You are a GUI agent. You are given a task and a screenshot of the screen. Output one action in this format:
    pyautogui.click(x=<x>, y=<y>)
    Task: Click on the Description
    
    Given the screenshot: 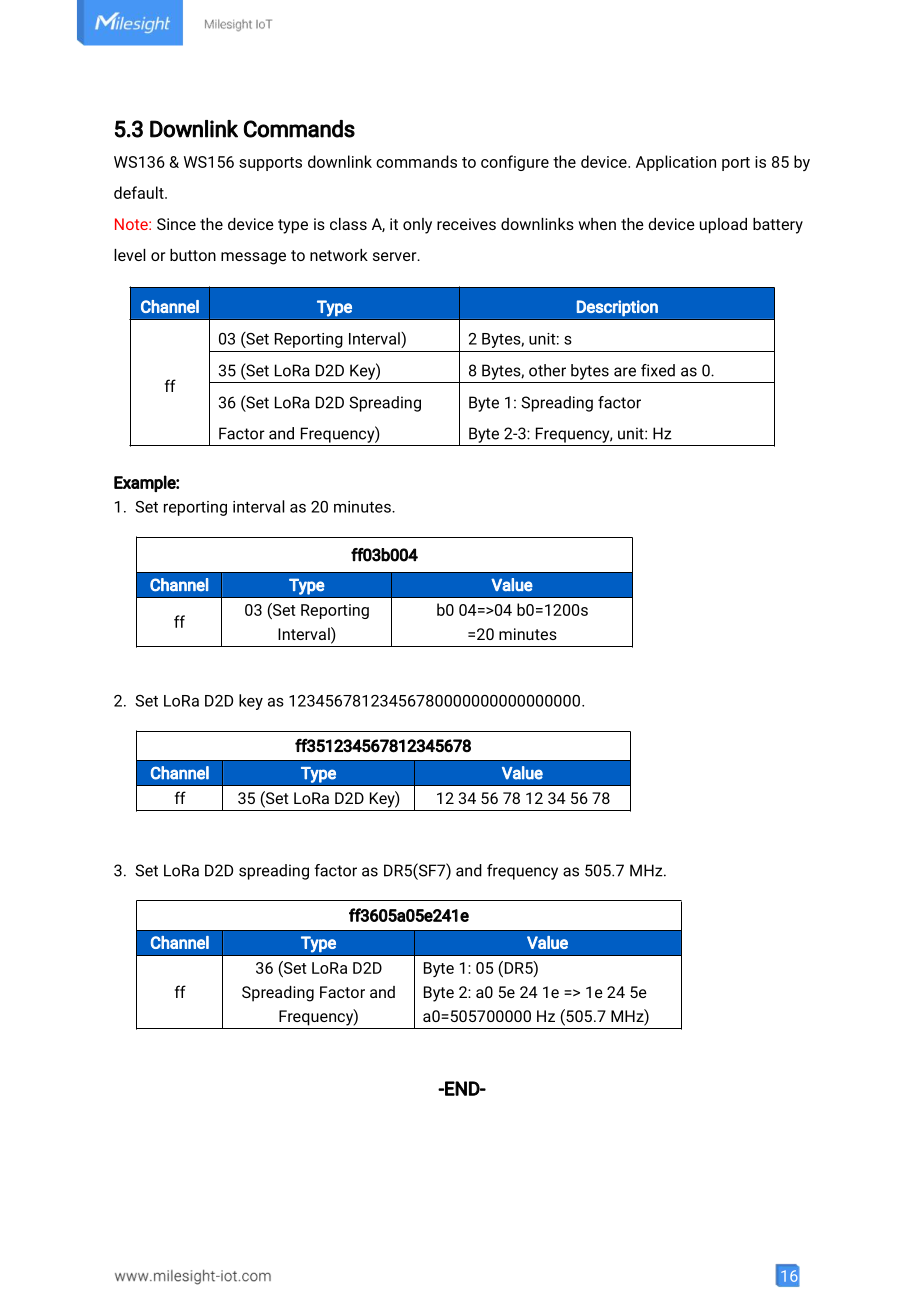 What is the action you would take?
    pyautogui.click(x=617, y=308)
